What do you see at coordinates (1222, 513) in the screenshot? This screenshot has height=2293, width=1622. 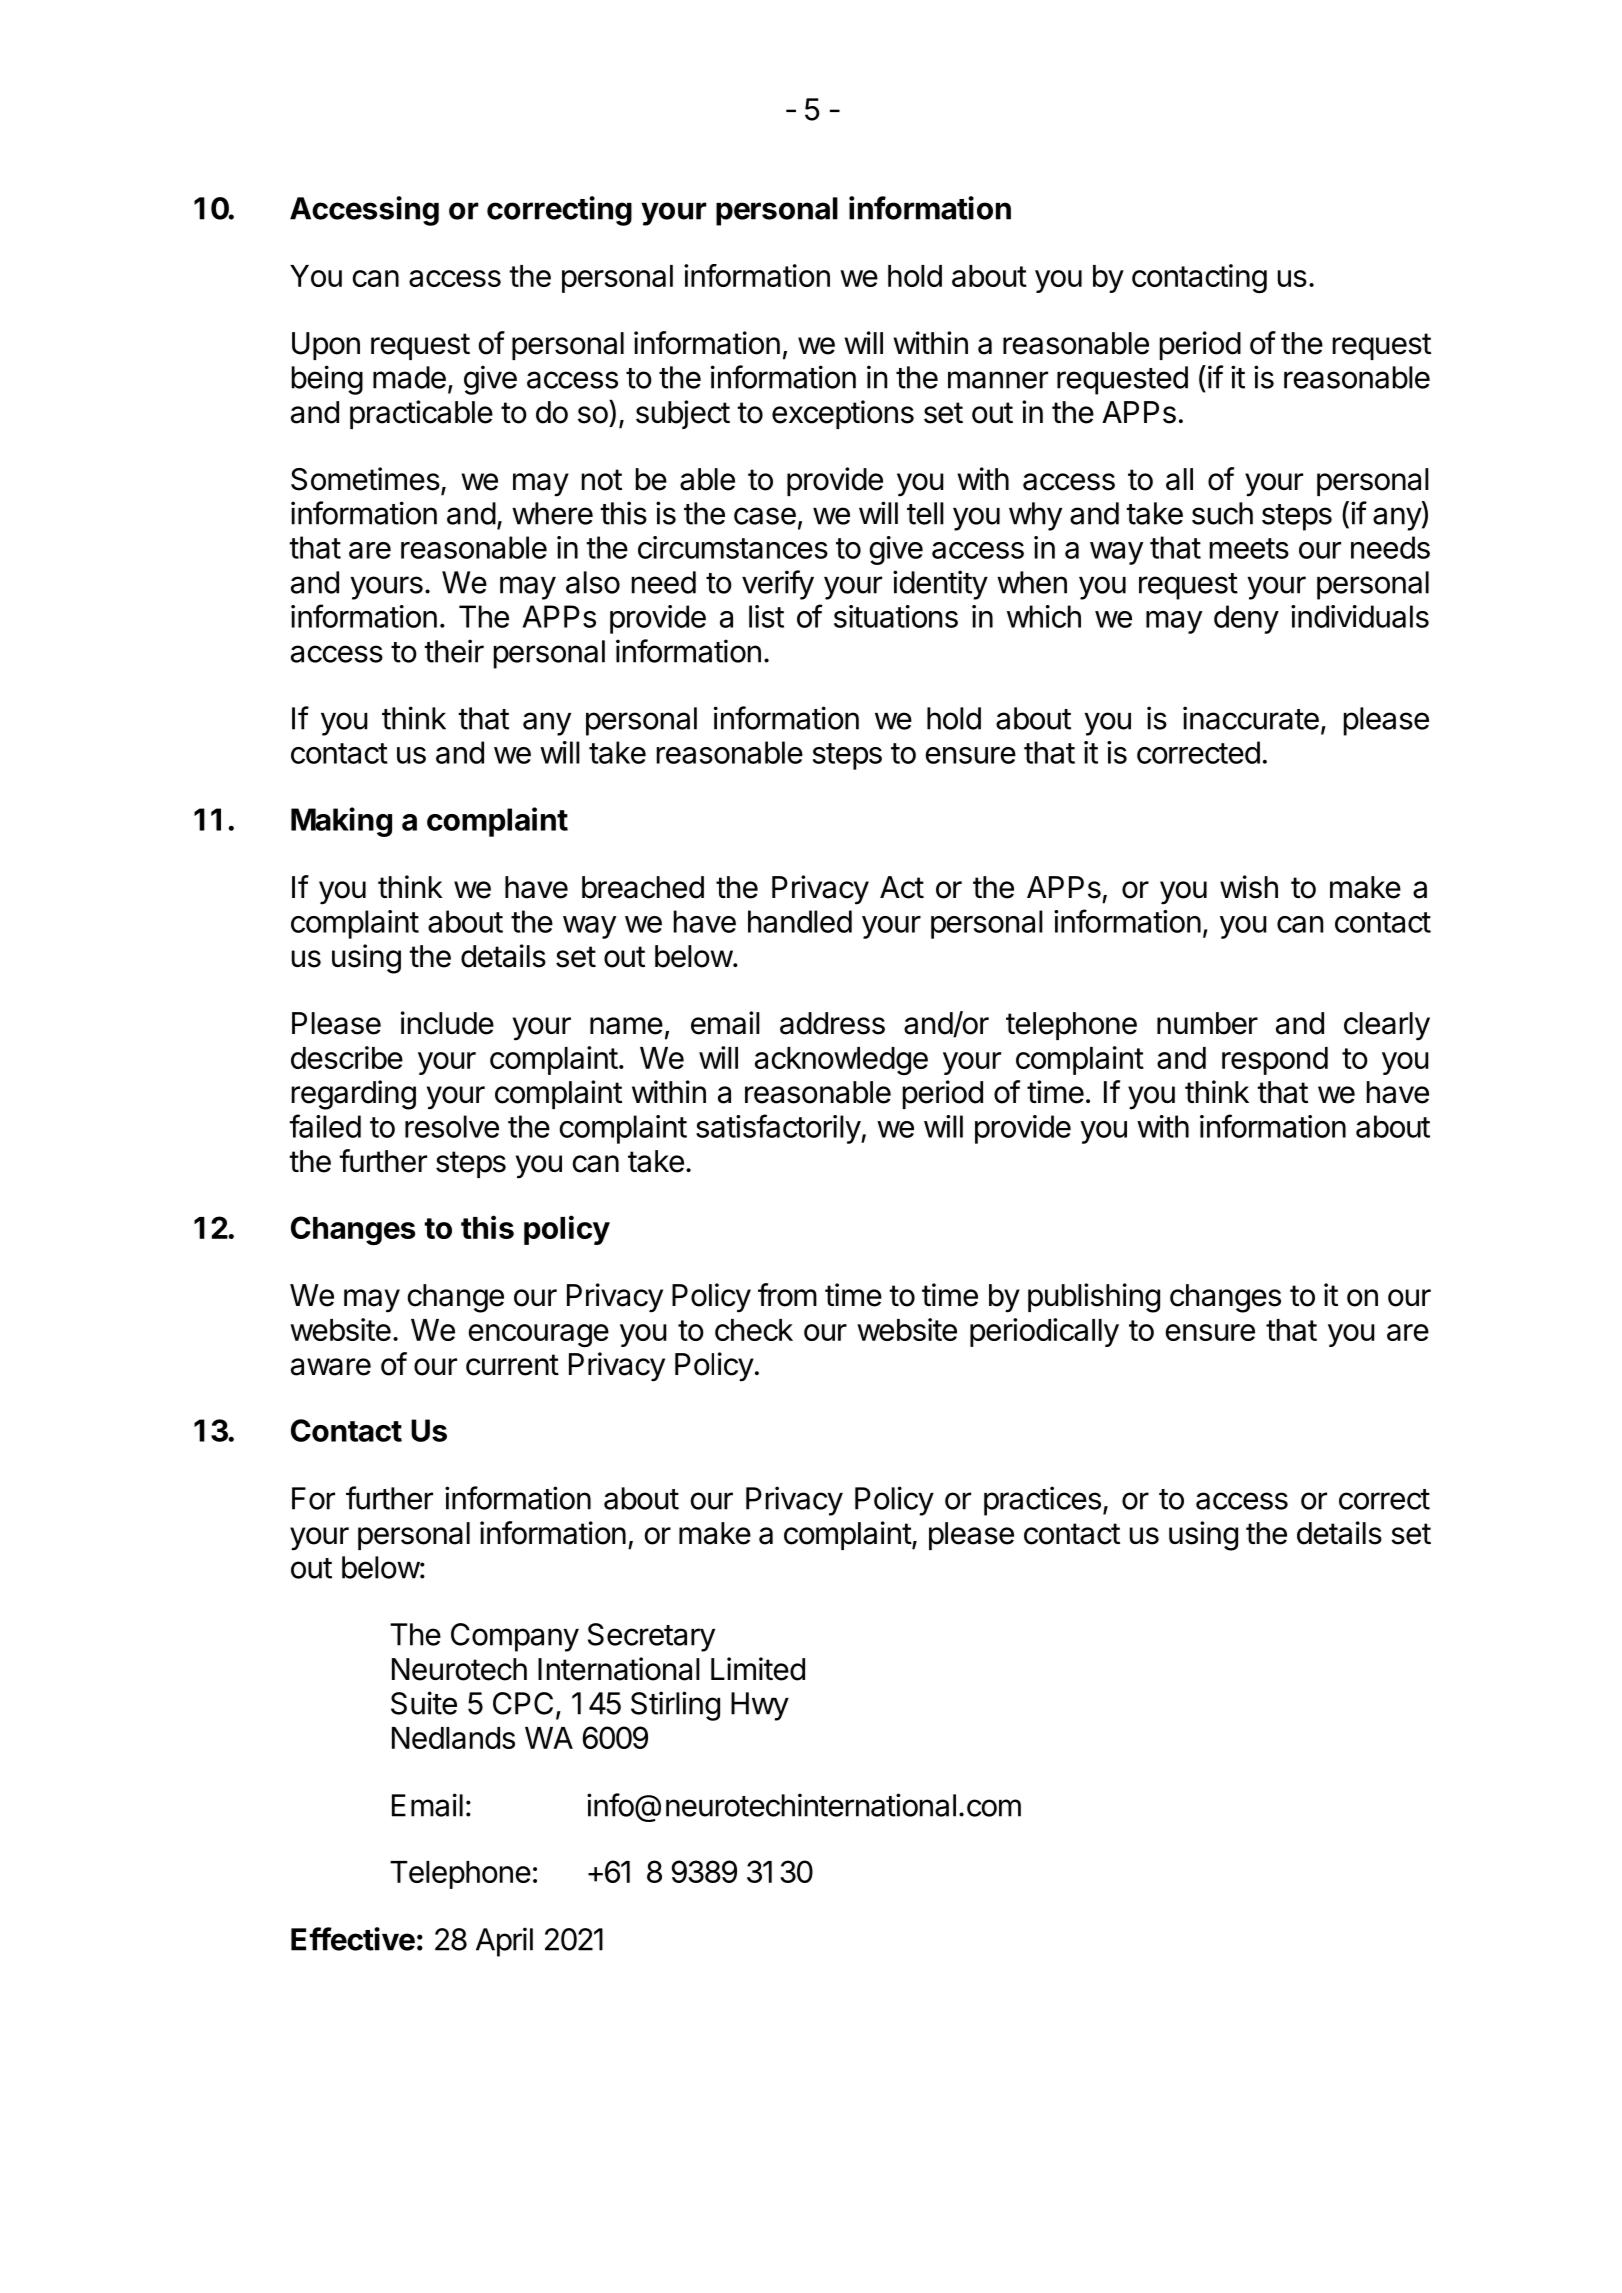 I see `such` at bounding box center [1222, 513].
